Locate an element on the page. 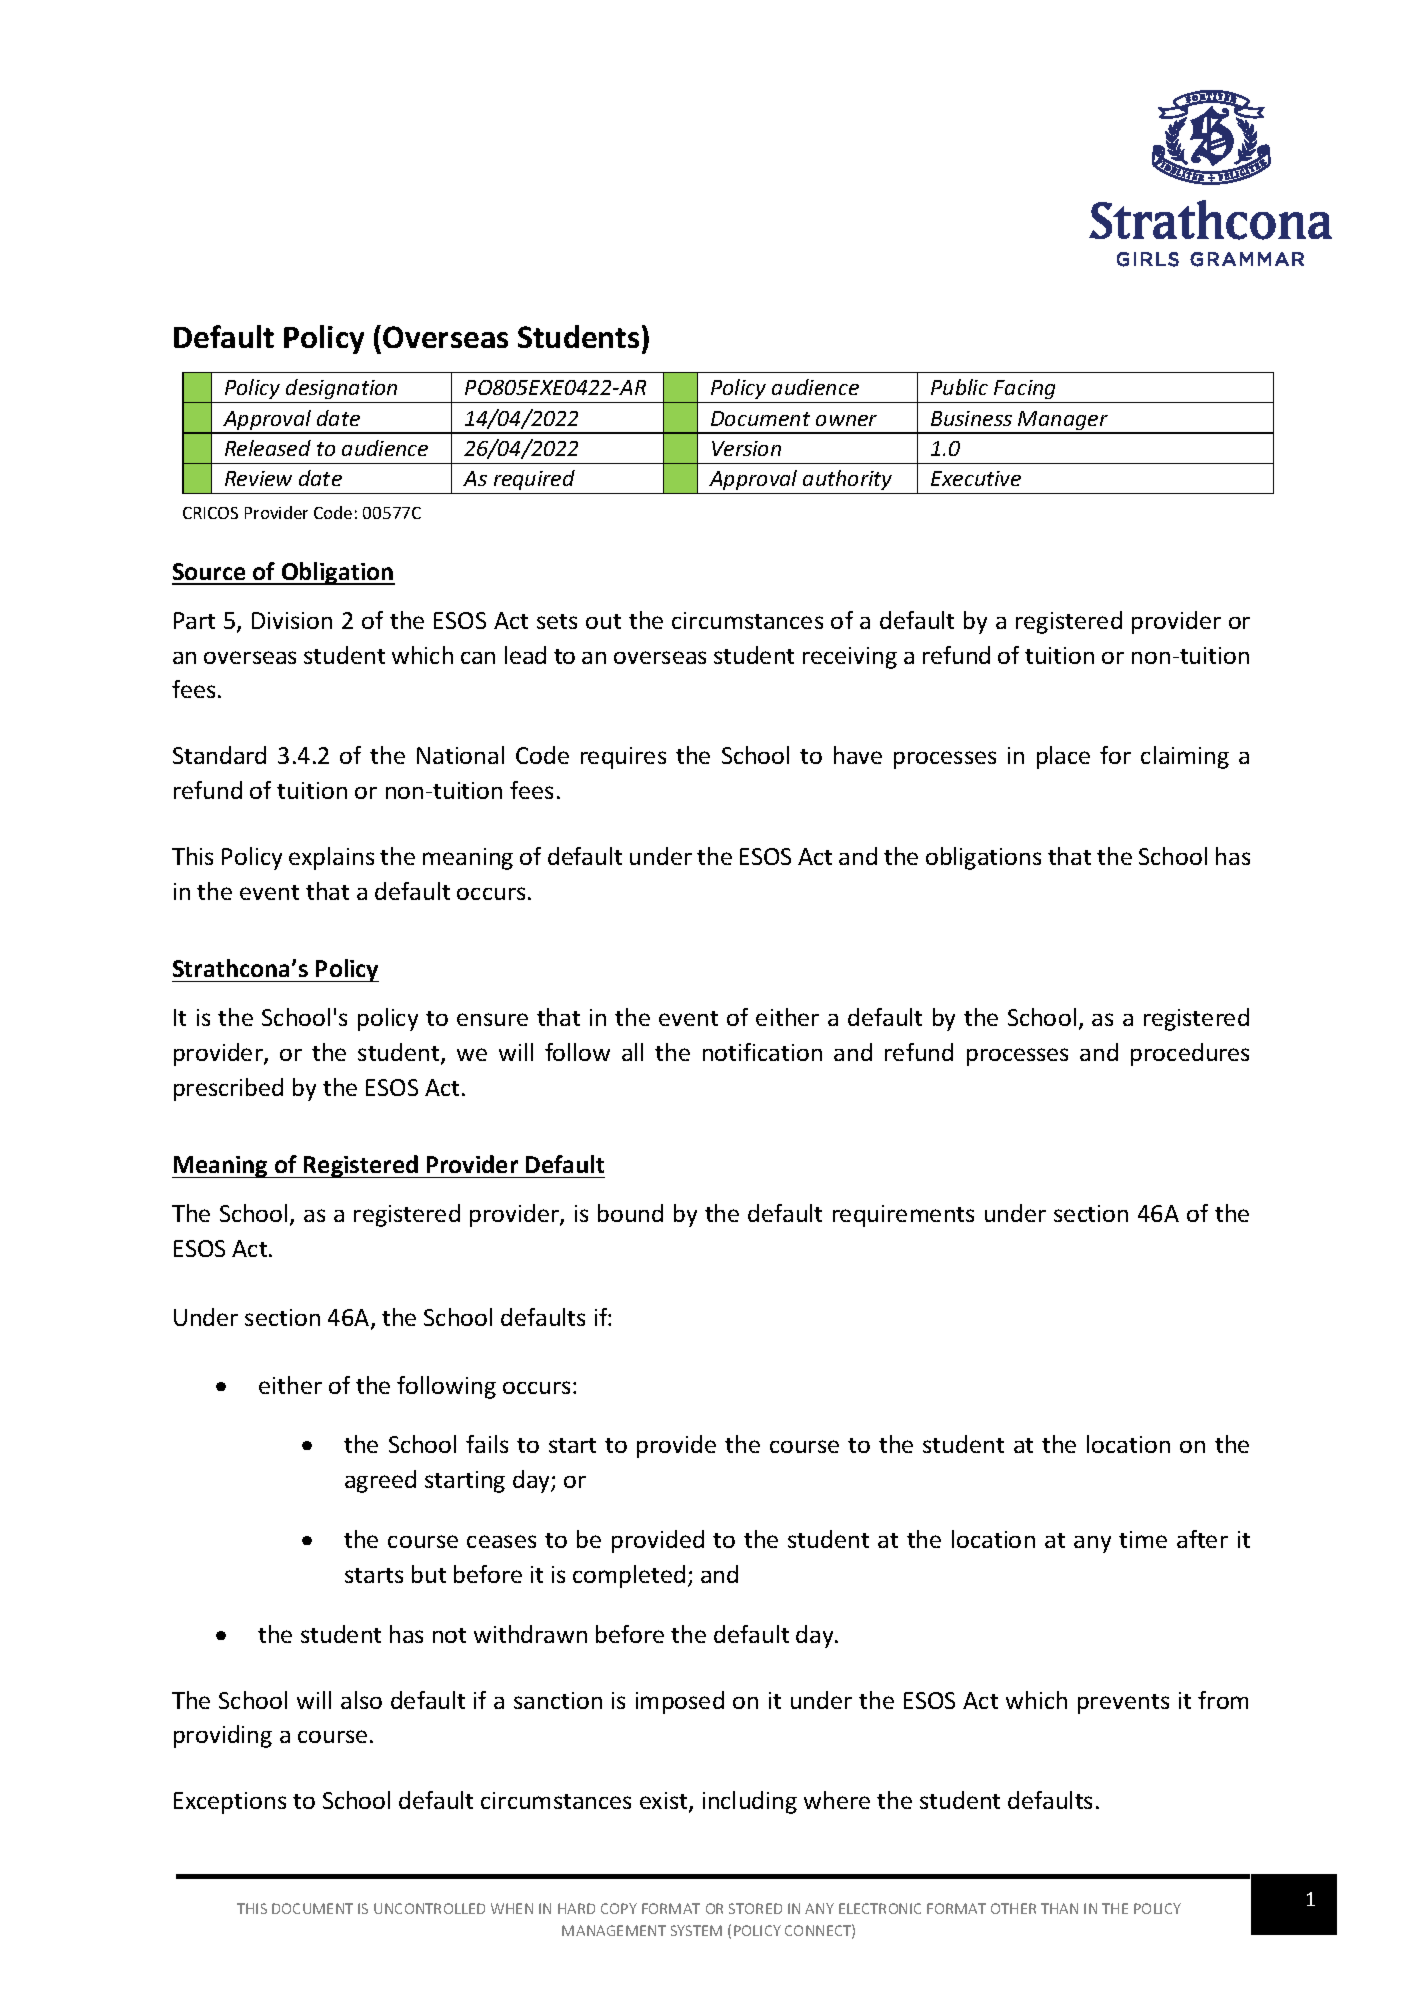  procedures is located at coordinates (1190, 1054).
